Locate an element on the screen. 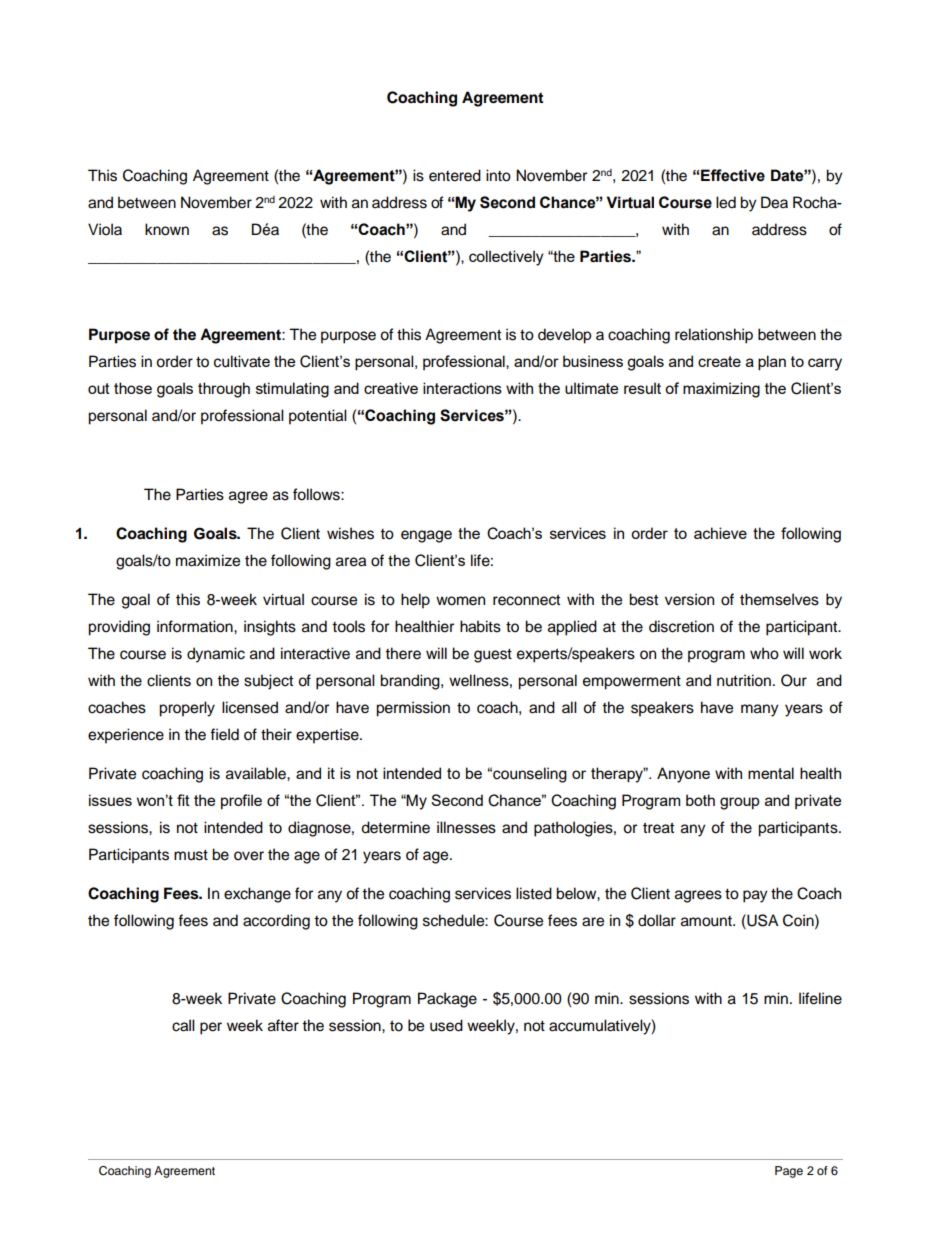  listed is located at coordinates (534, 893).
